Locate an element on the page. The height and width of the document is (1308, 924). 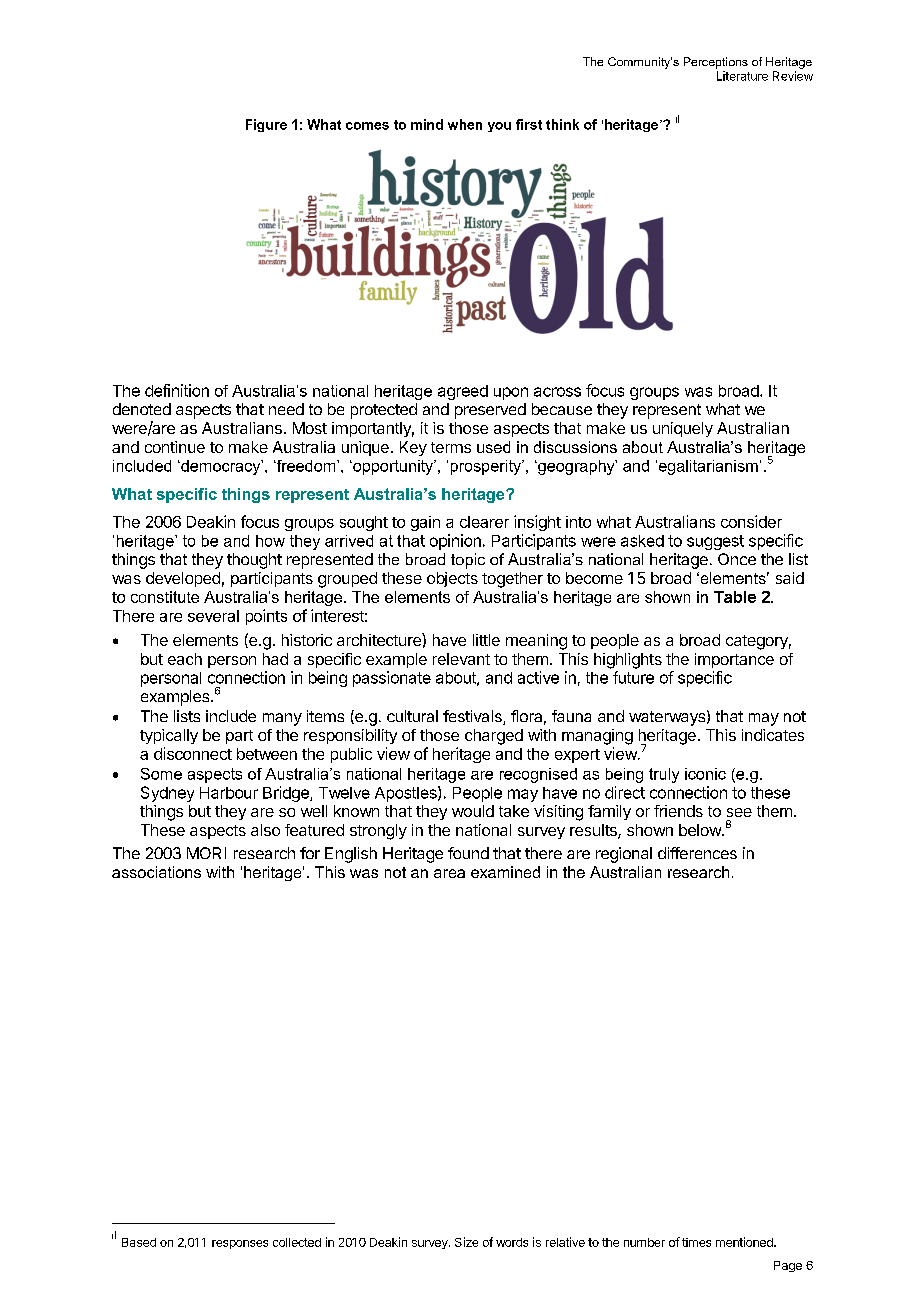
prosperity is located at coordinates (487, 467).
